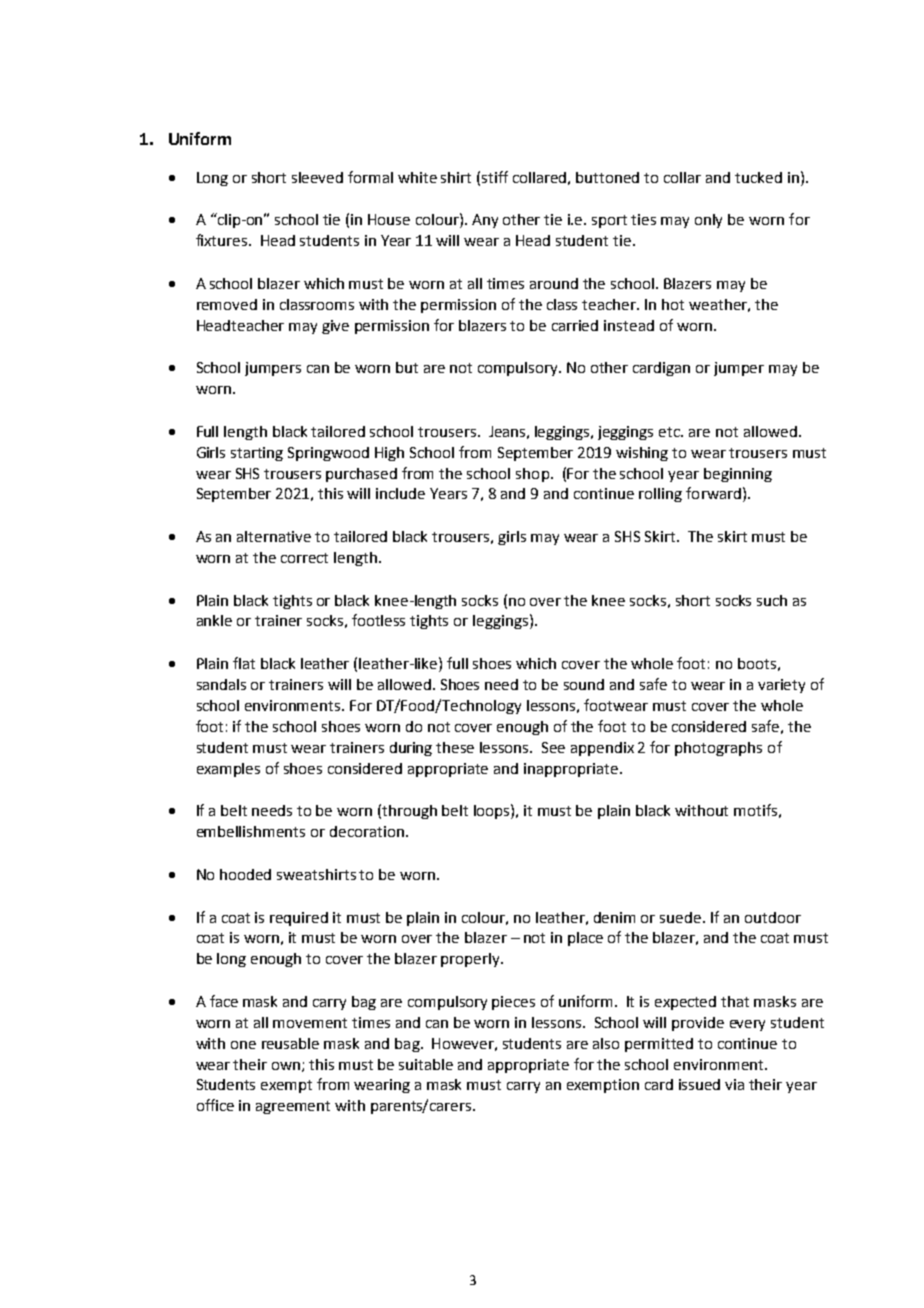 The image size is (924, 1308). I want to click on sleeved, so click(317, 177).
